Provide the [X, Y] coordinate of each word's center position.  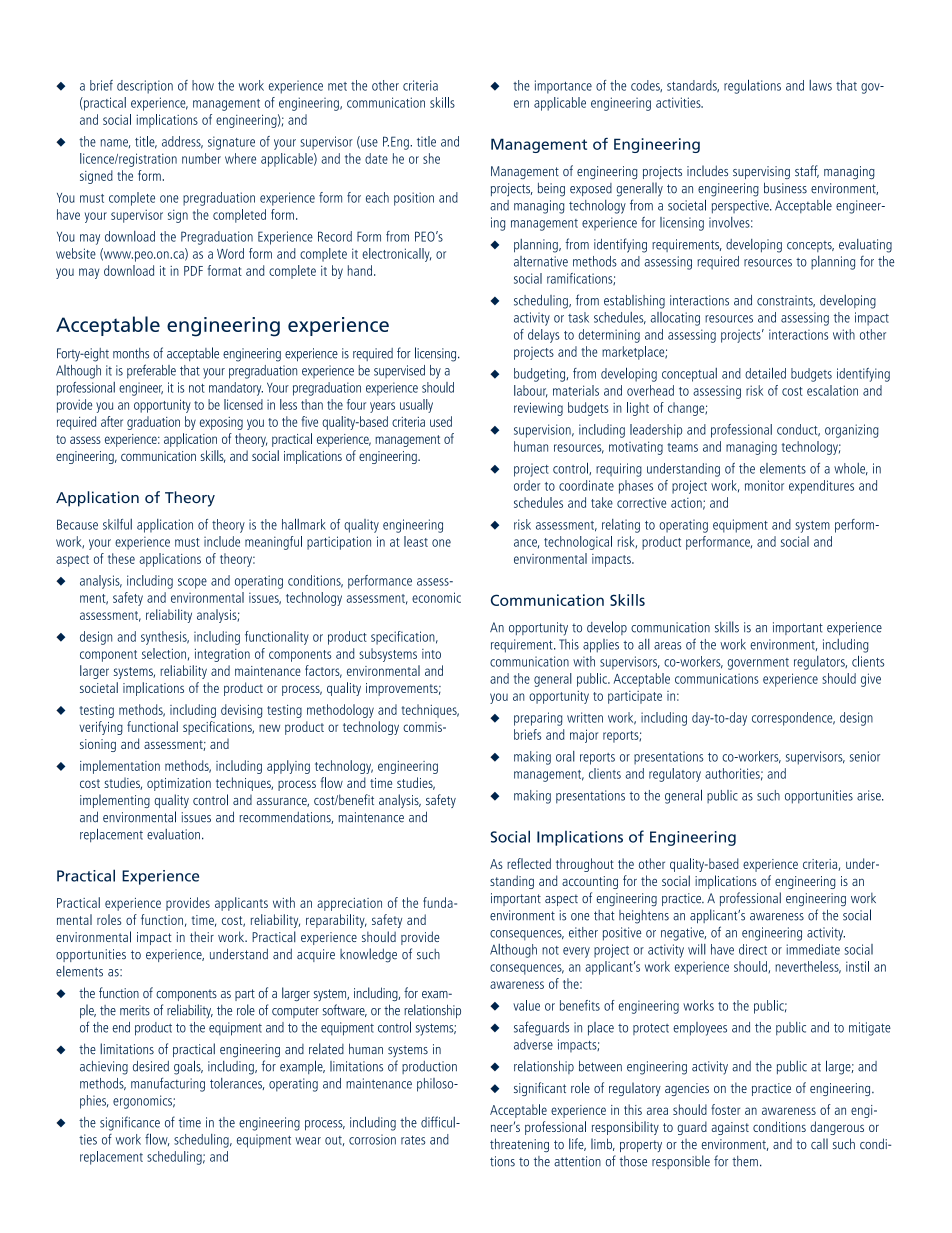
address [182, 142]
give [871, 680]
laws [820, 85]
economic [436, 597]
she [431, 158]
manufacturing [168, 1084]
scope [192, 583]
